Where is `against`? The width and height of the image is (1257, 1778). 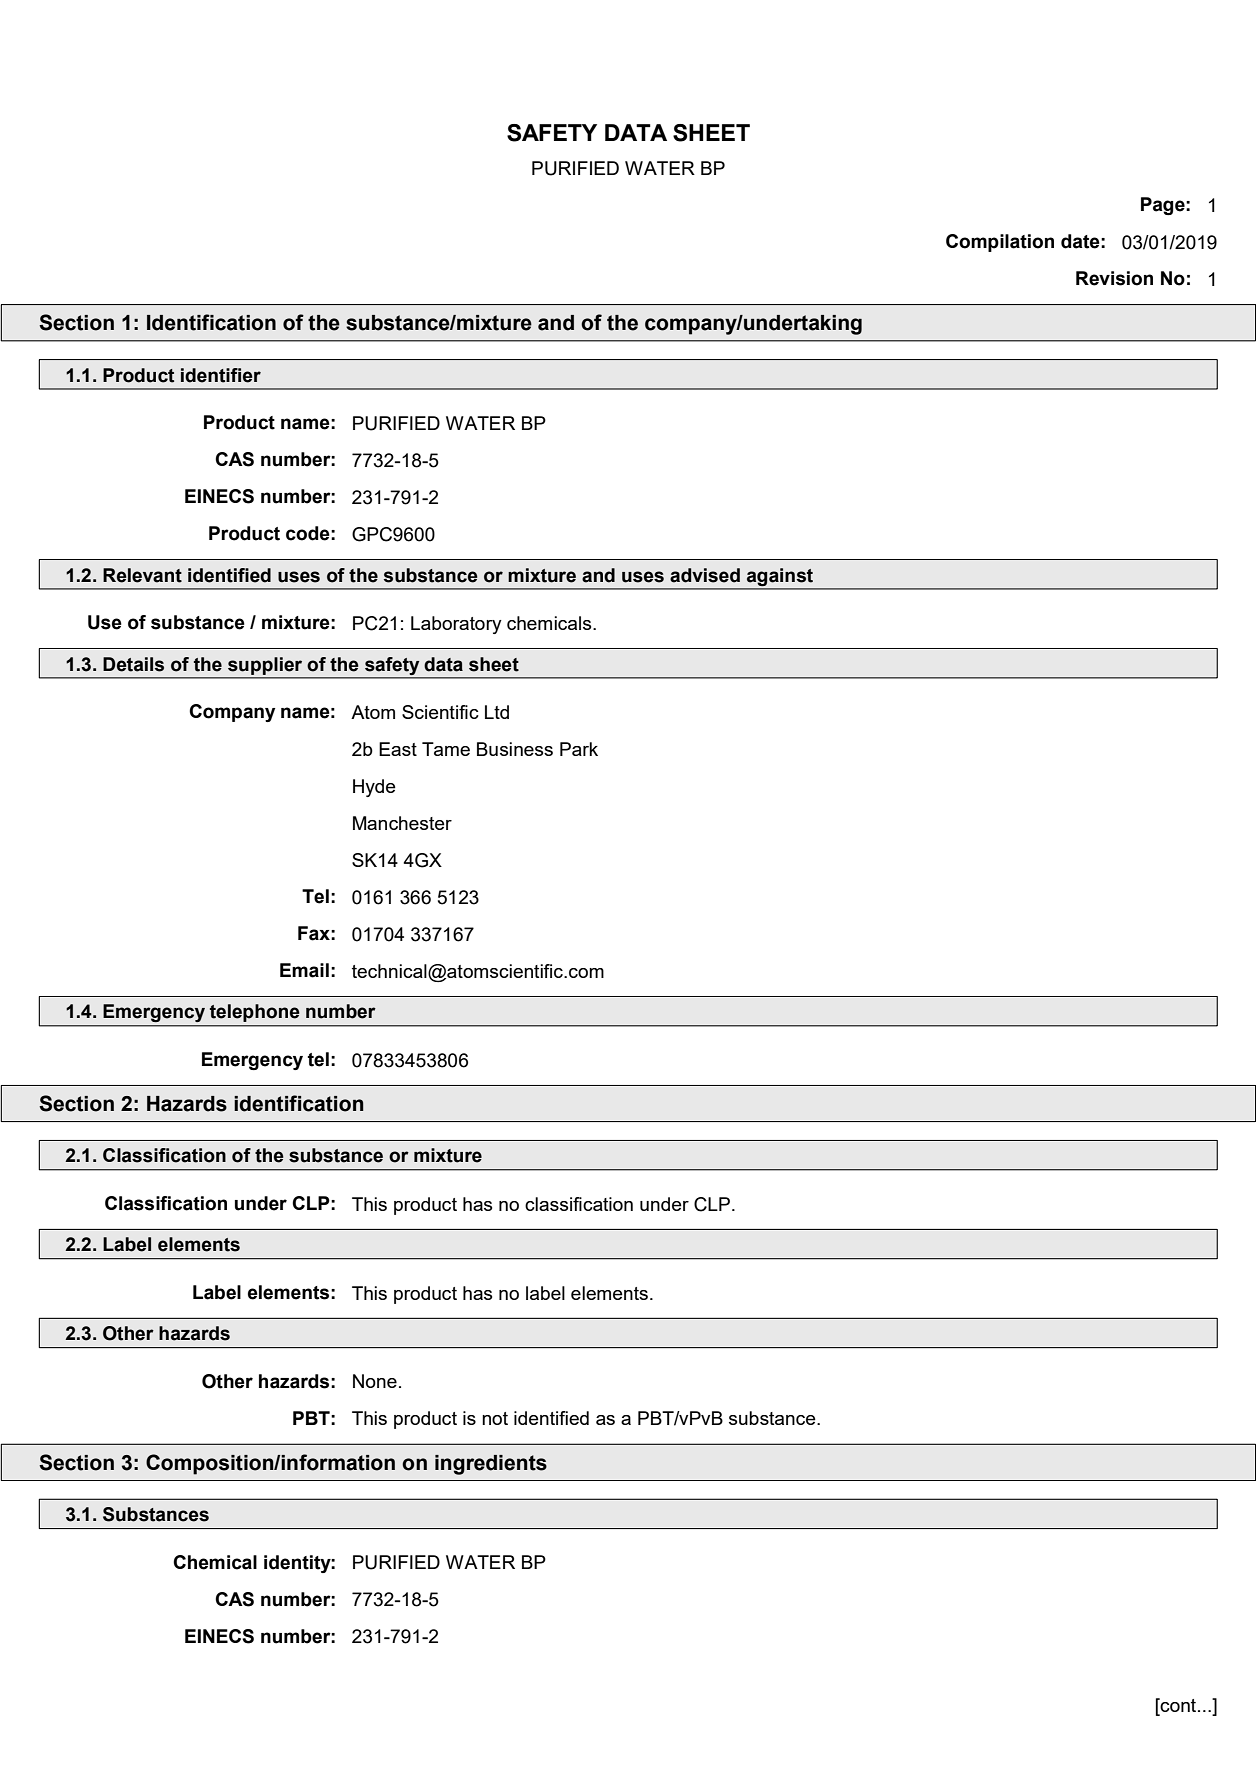
against is located at coordinates (780, 577).
